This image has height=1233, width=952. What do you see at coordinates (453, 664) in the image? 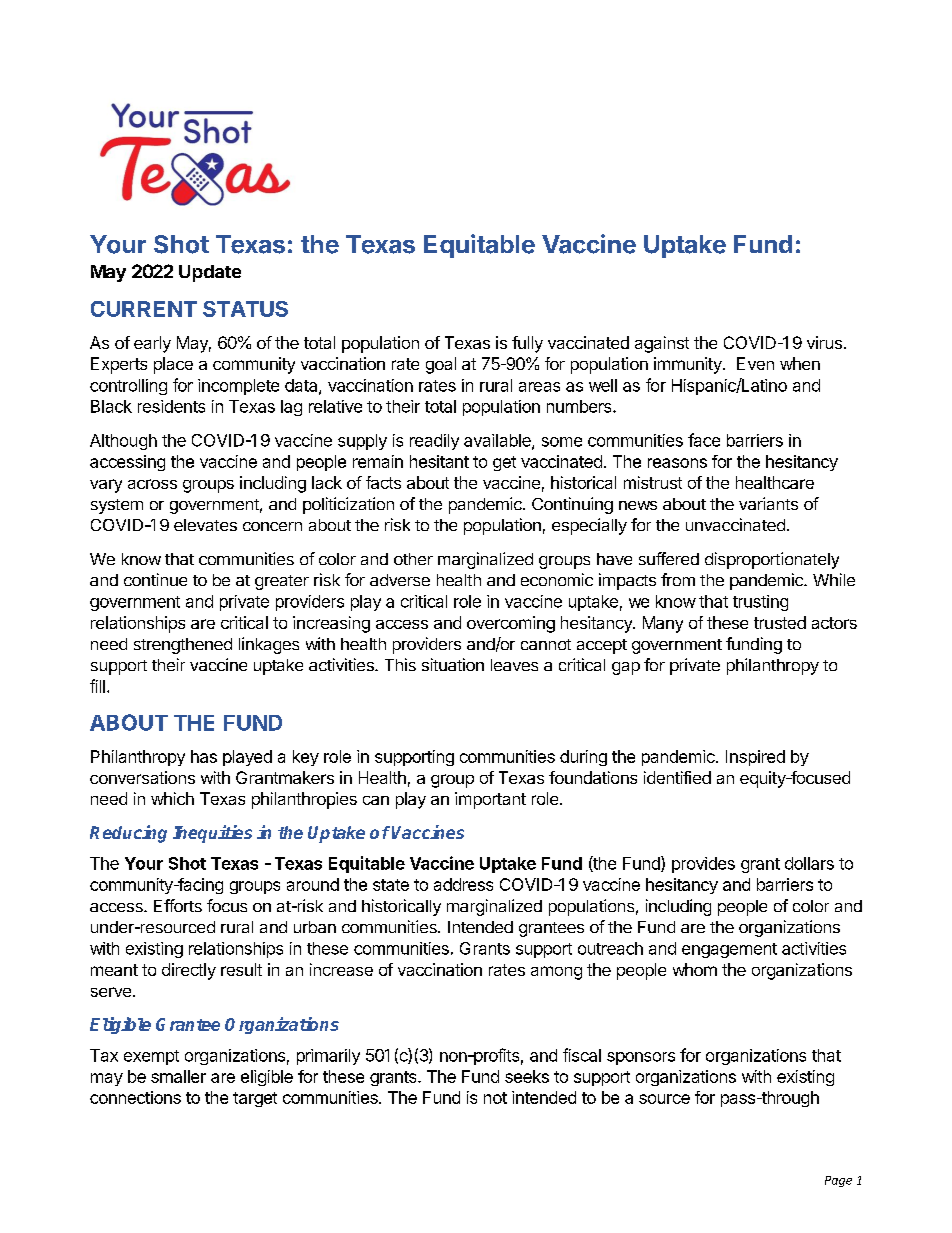
I see `situation` at bounding box center [453, 664].
